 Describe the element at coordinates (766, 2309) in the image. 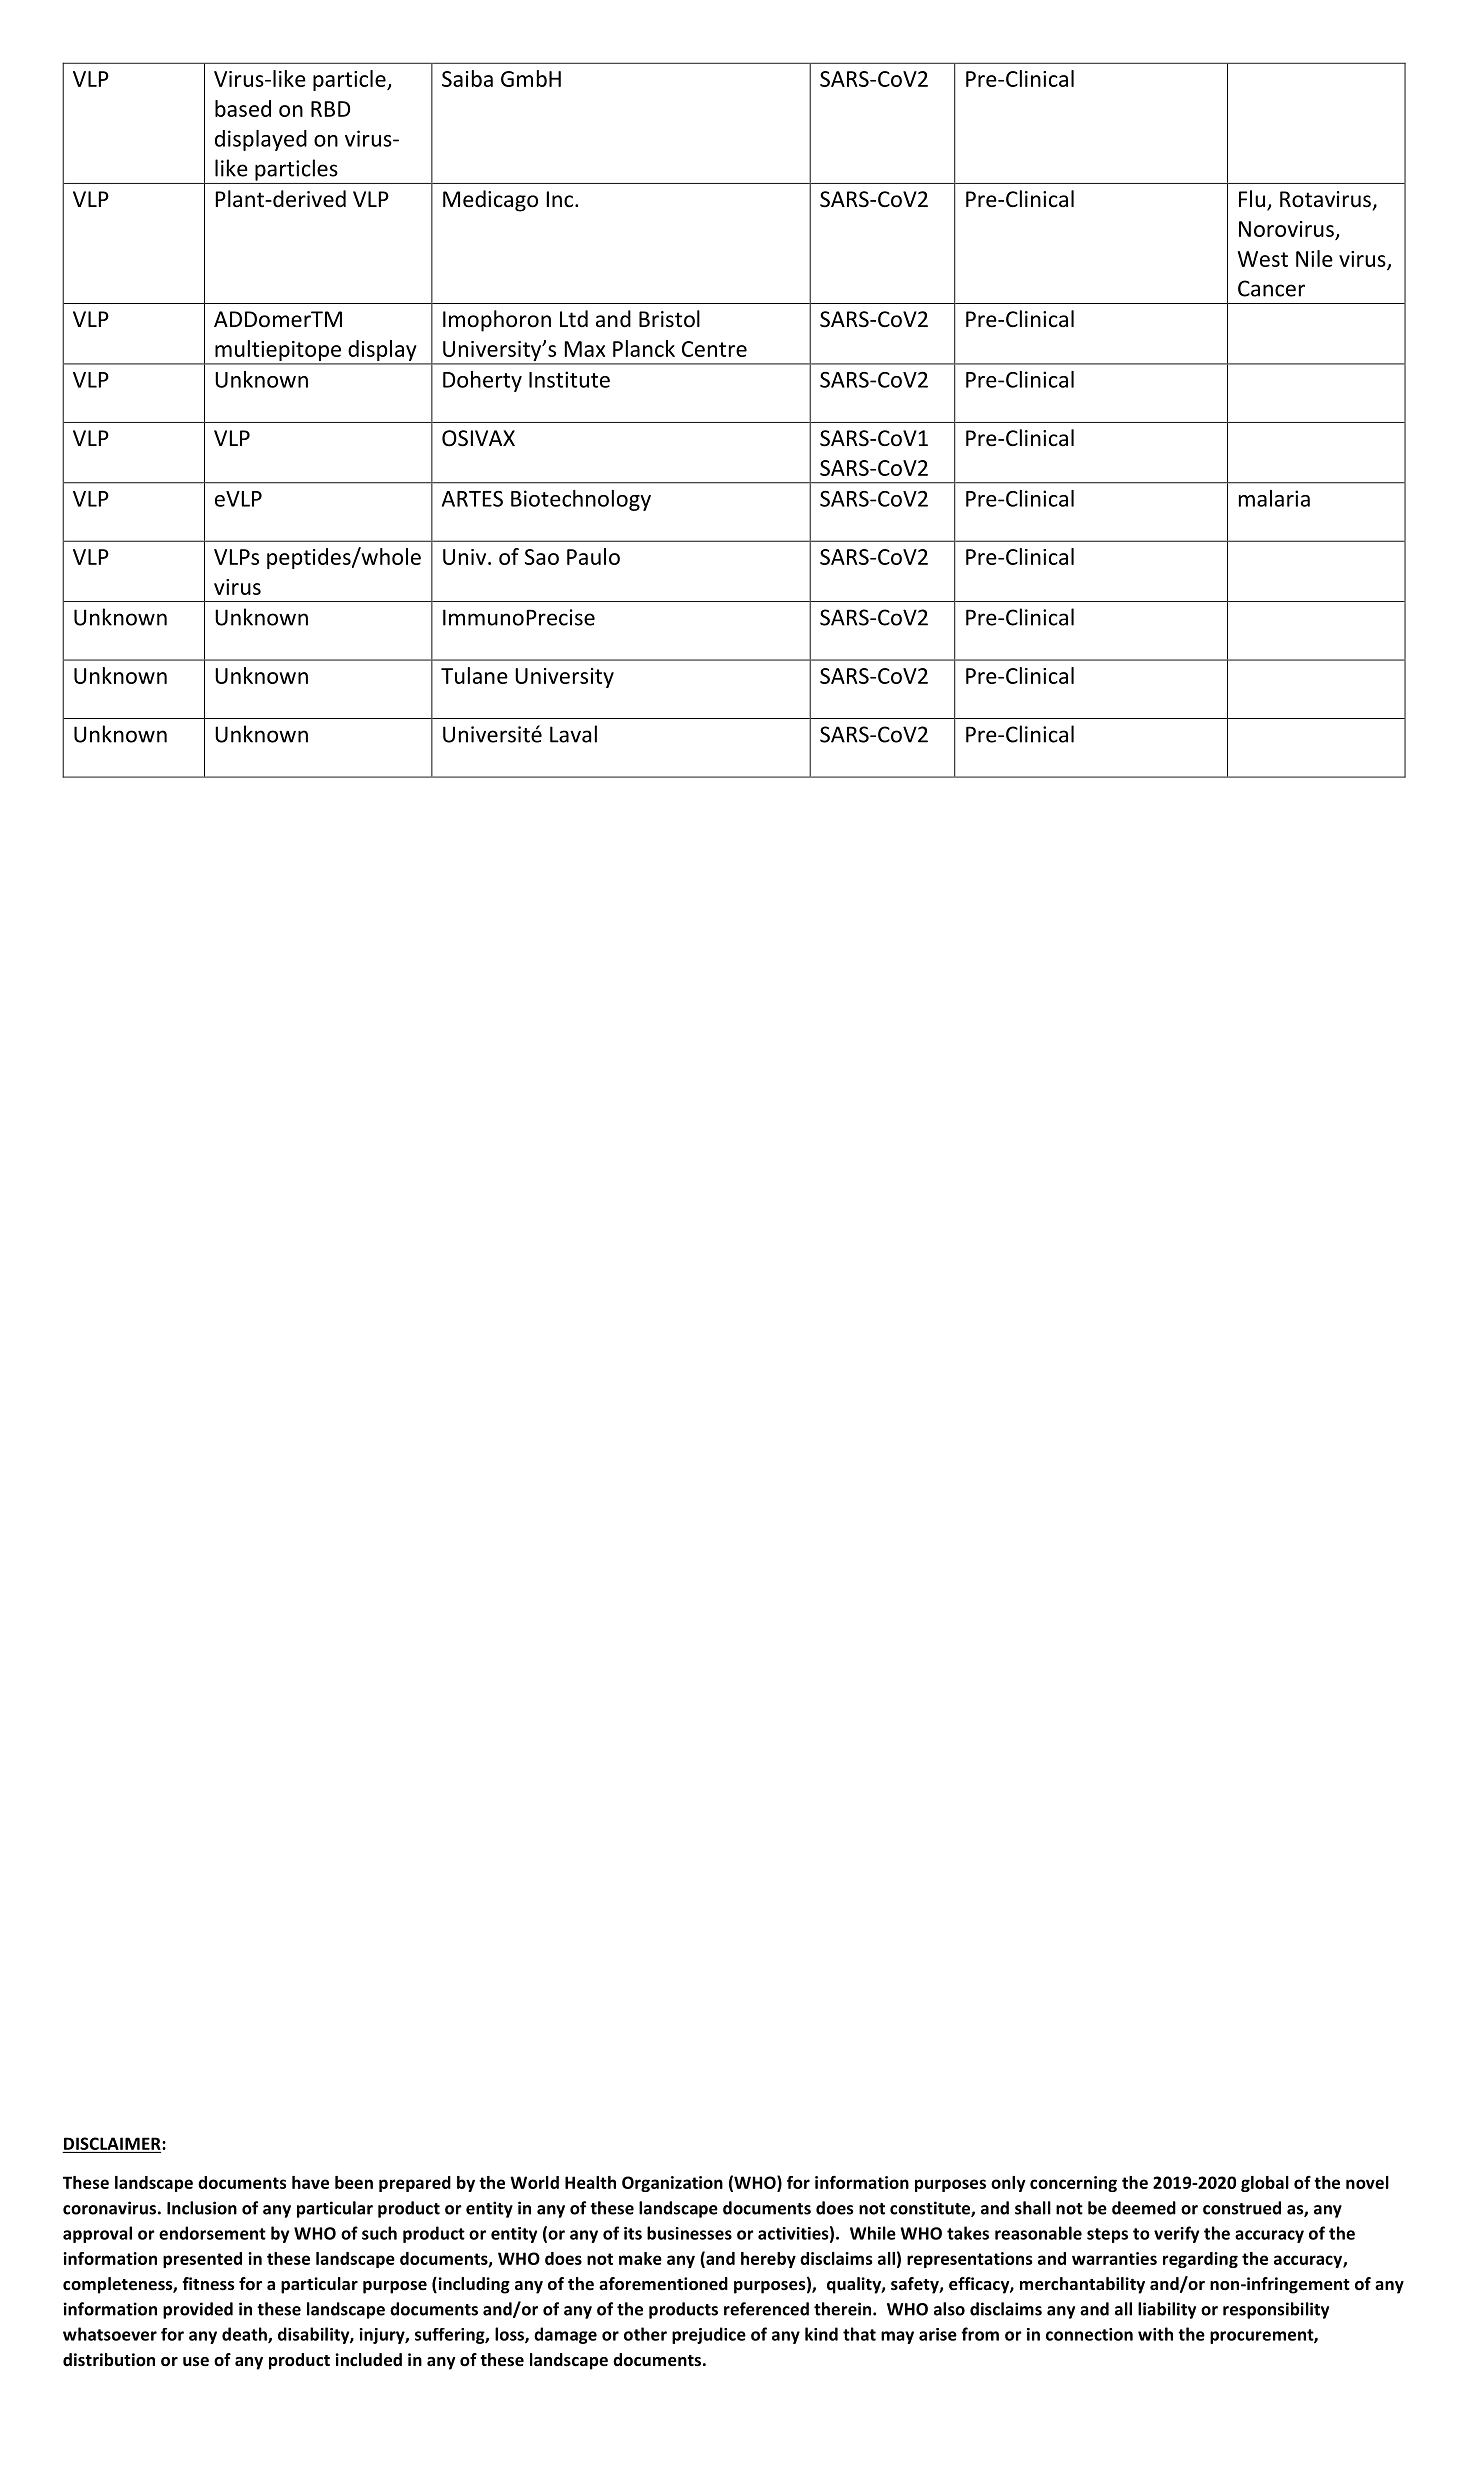

I see `referenced` at that location.
